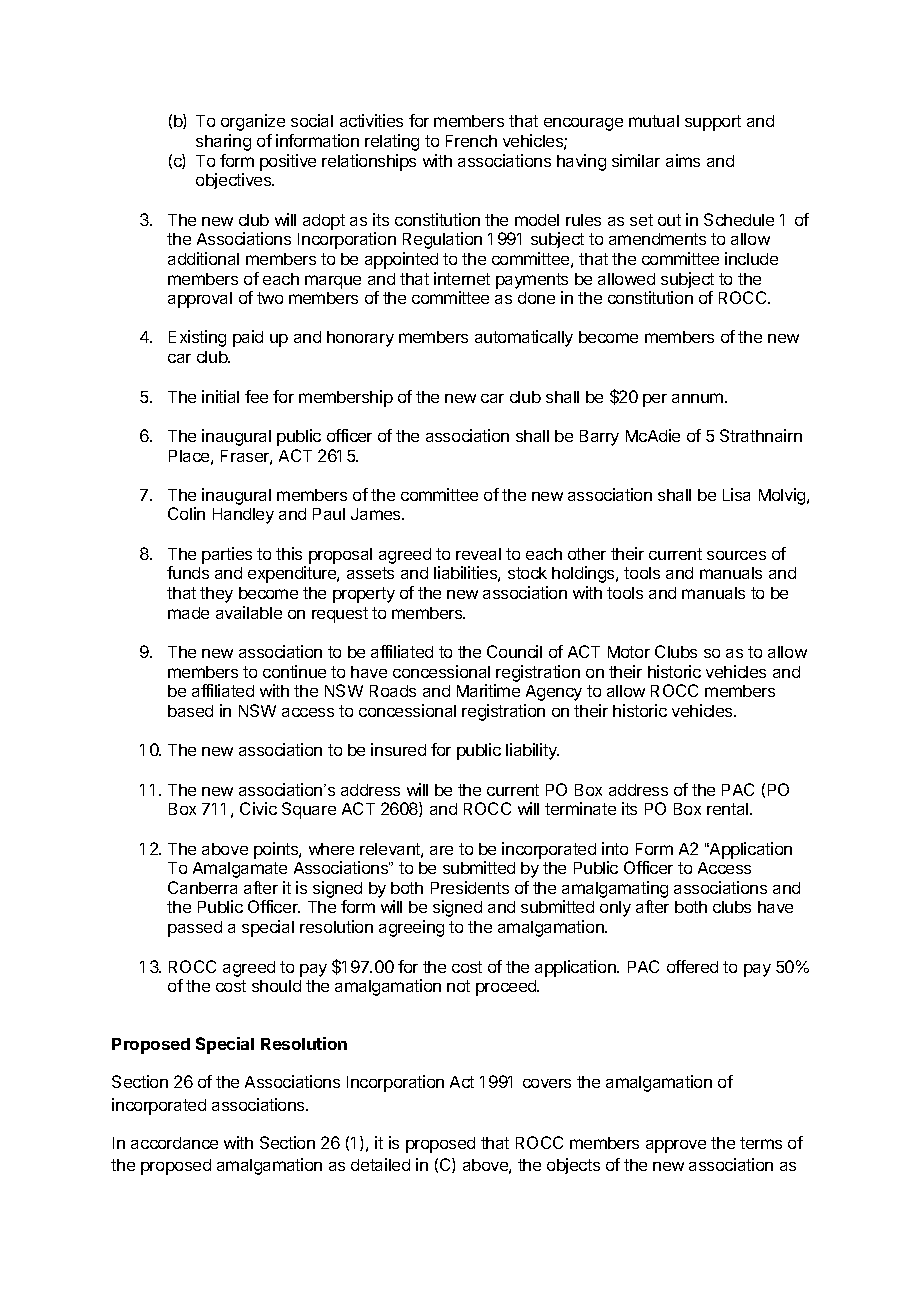 This screenshot has width=924, height=1308. What do you see at coordinates (256, 396) in the screenshot?
I see `fee` at bounding box center [256, 396].
